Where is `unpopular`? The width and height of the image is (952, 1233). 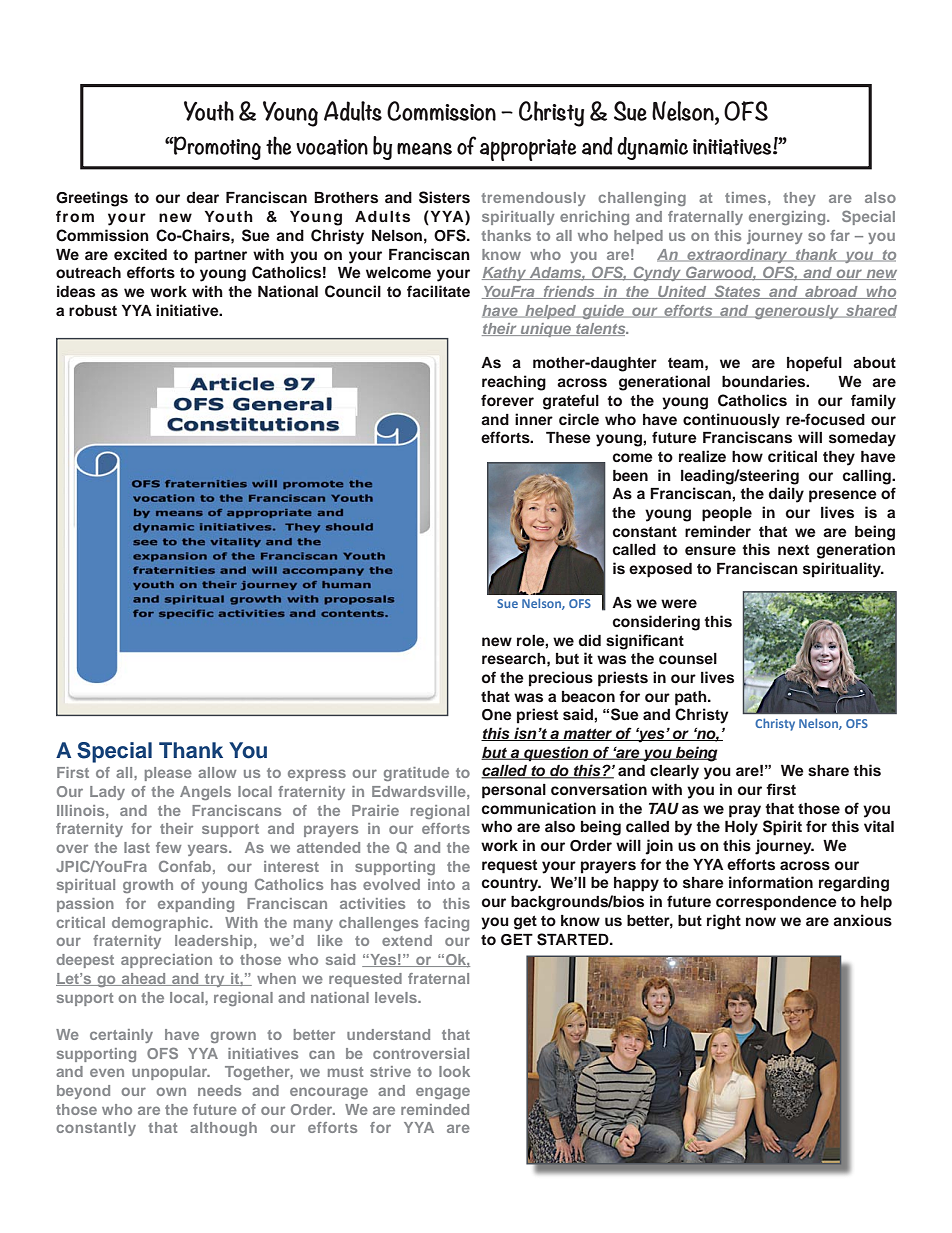
unpopular is located at coordinates (171, 1073).
